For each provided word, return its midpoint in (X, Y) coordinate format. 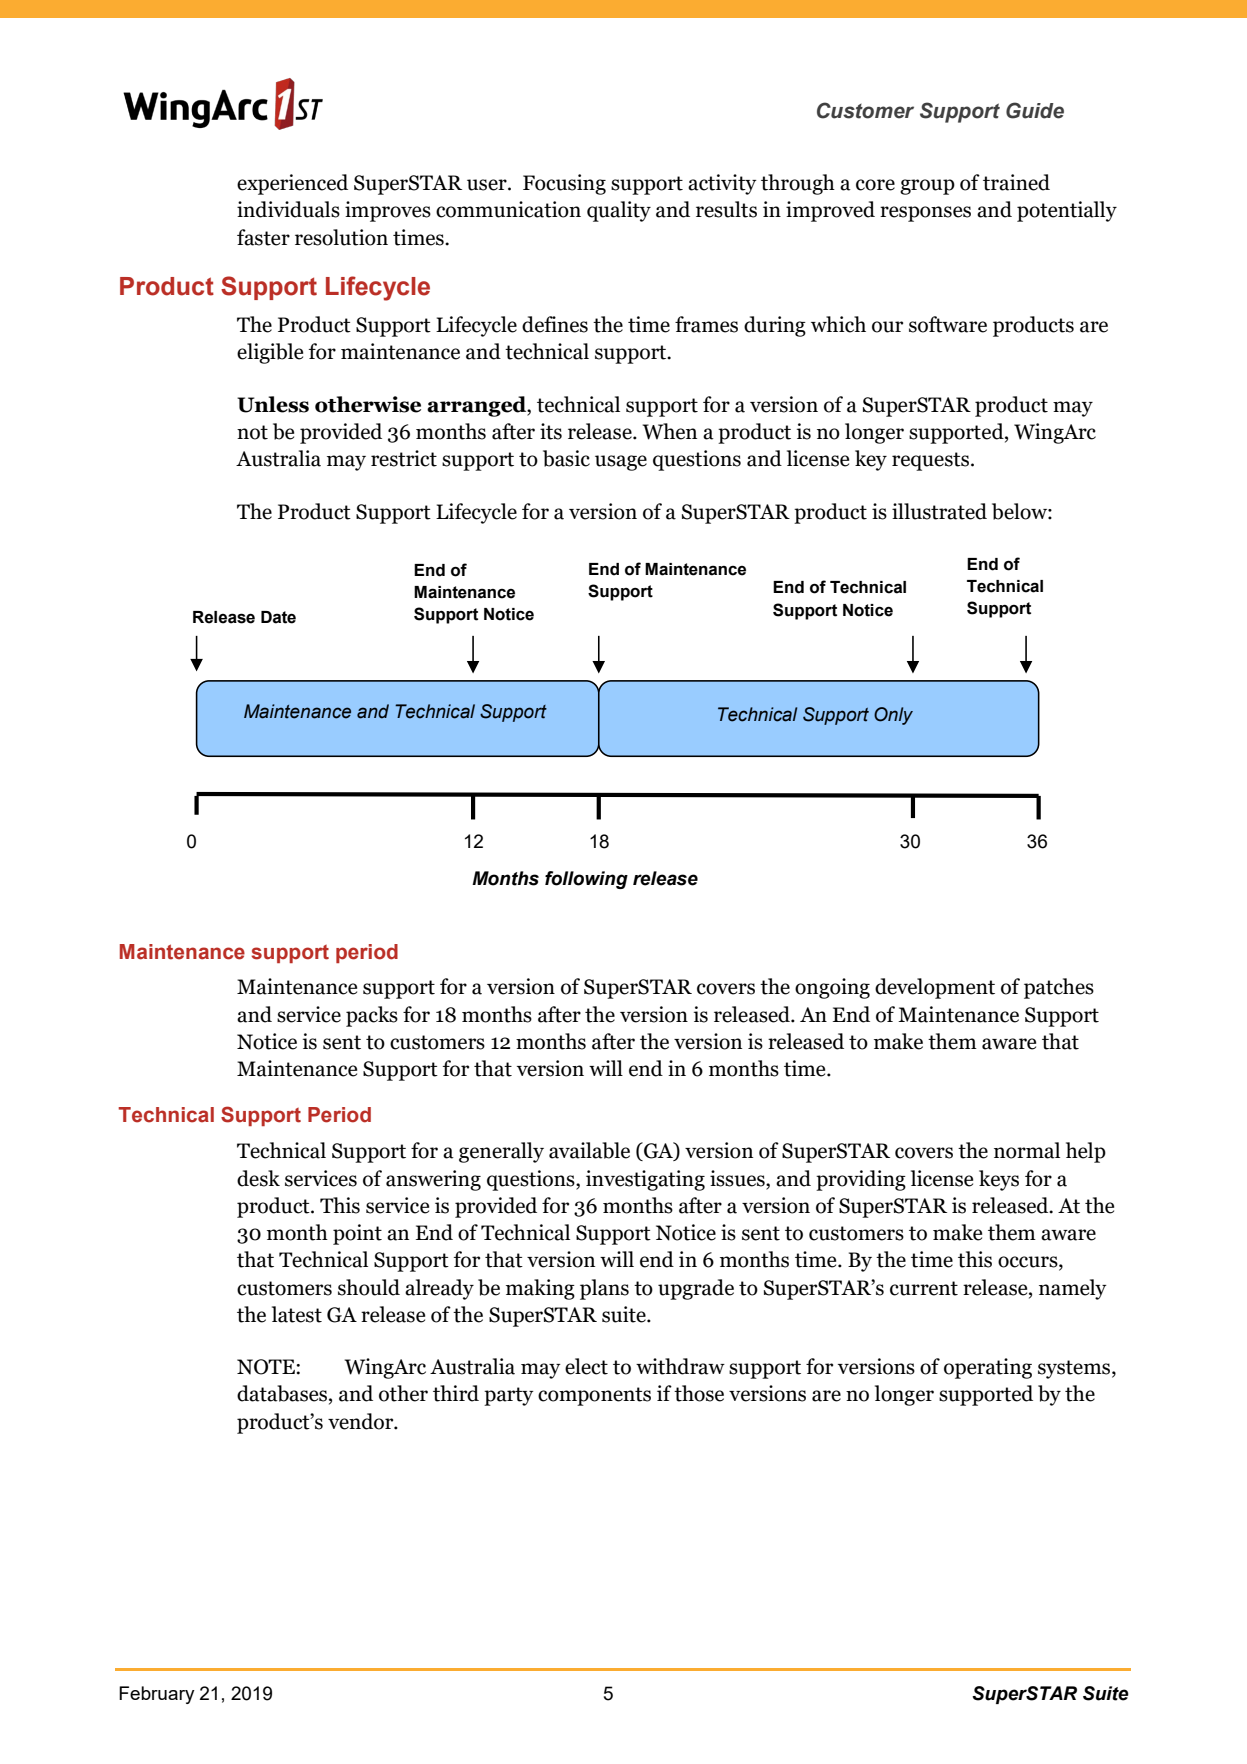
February (157, 1695)
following (586, 880)
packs (372, 1016)
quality (619, 211)
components (594, 1396)
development (935, 988)
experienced (292, 184)
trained (1016, 182)
